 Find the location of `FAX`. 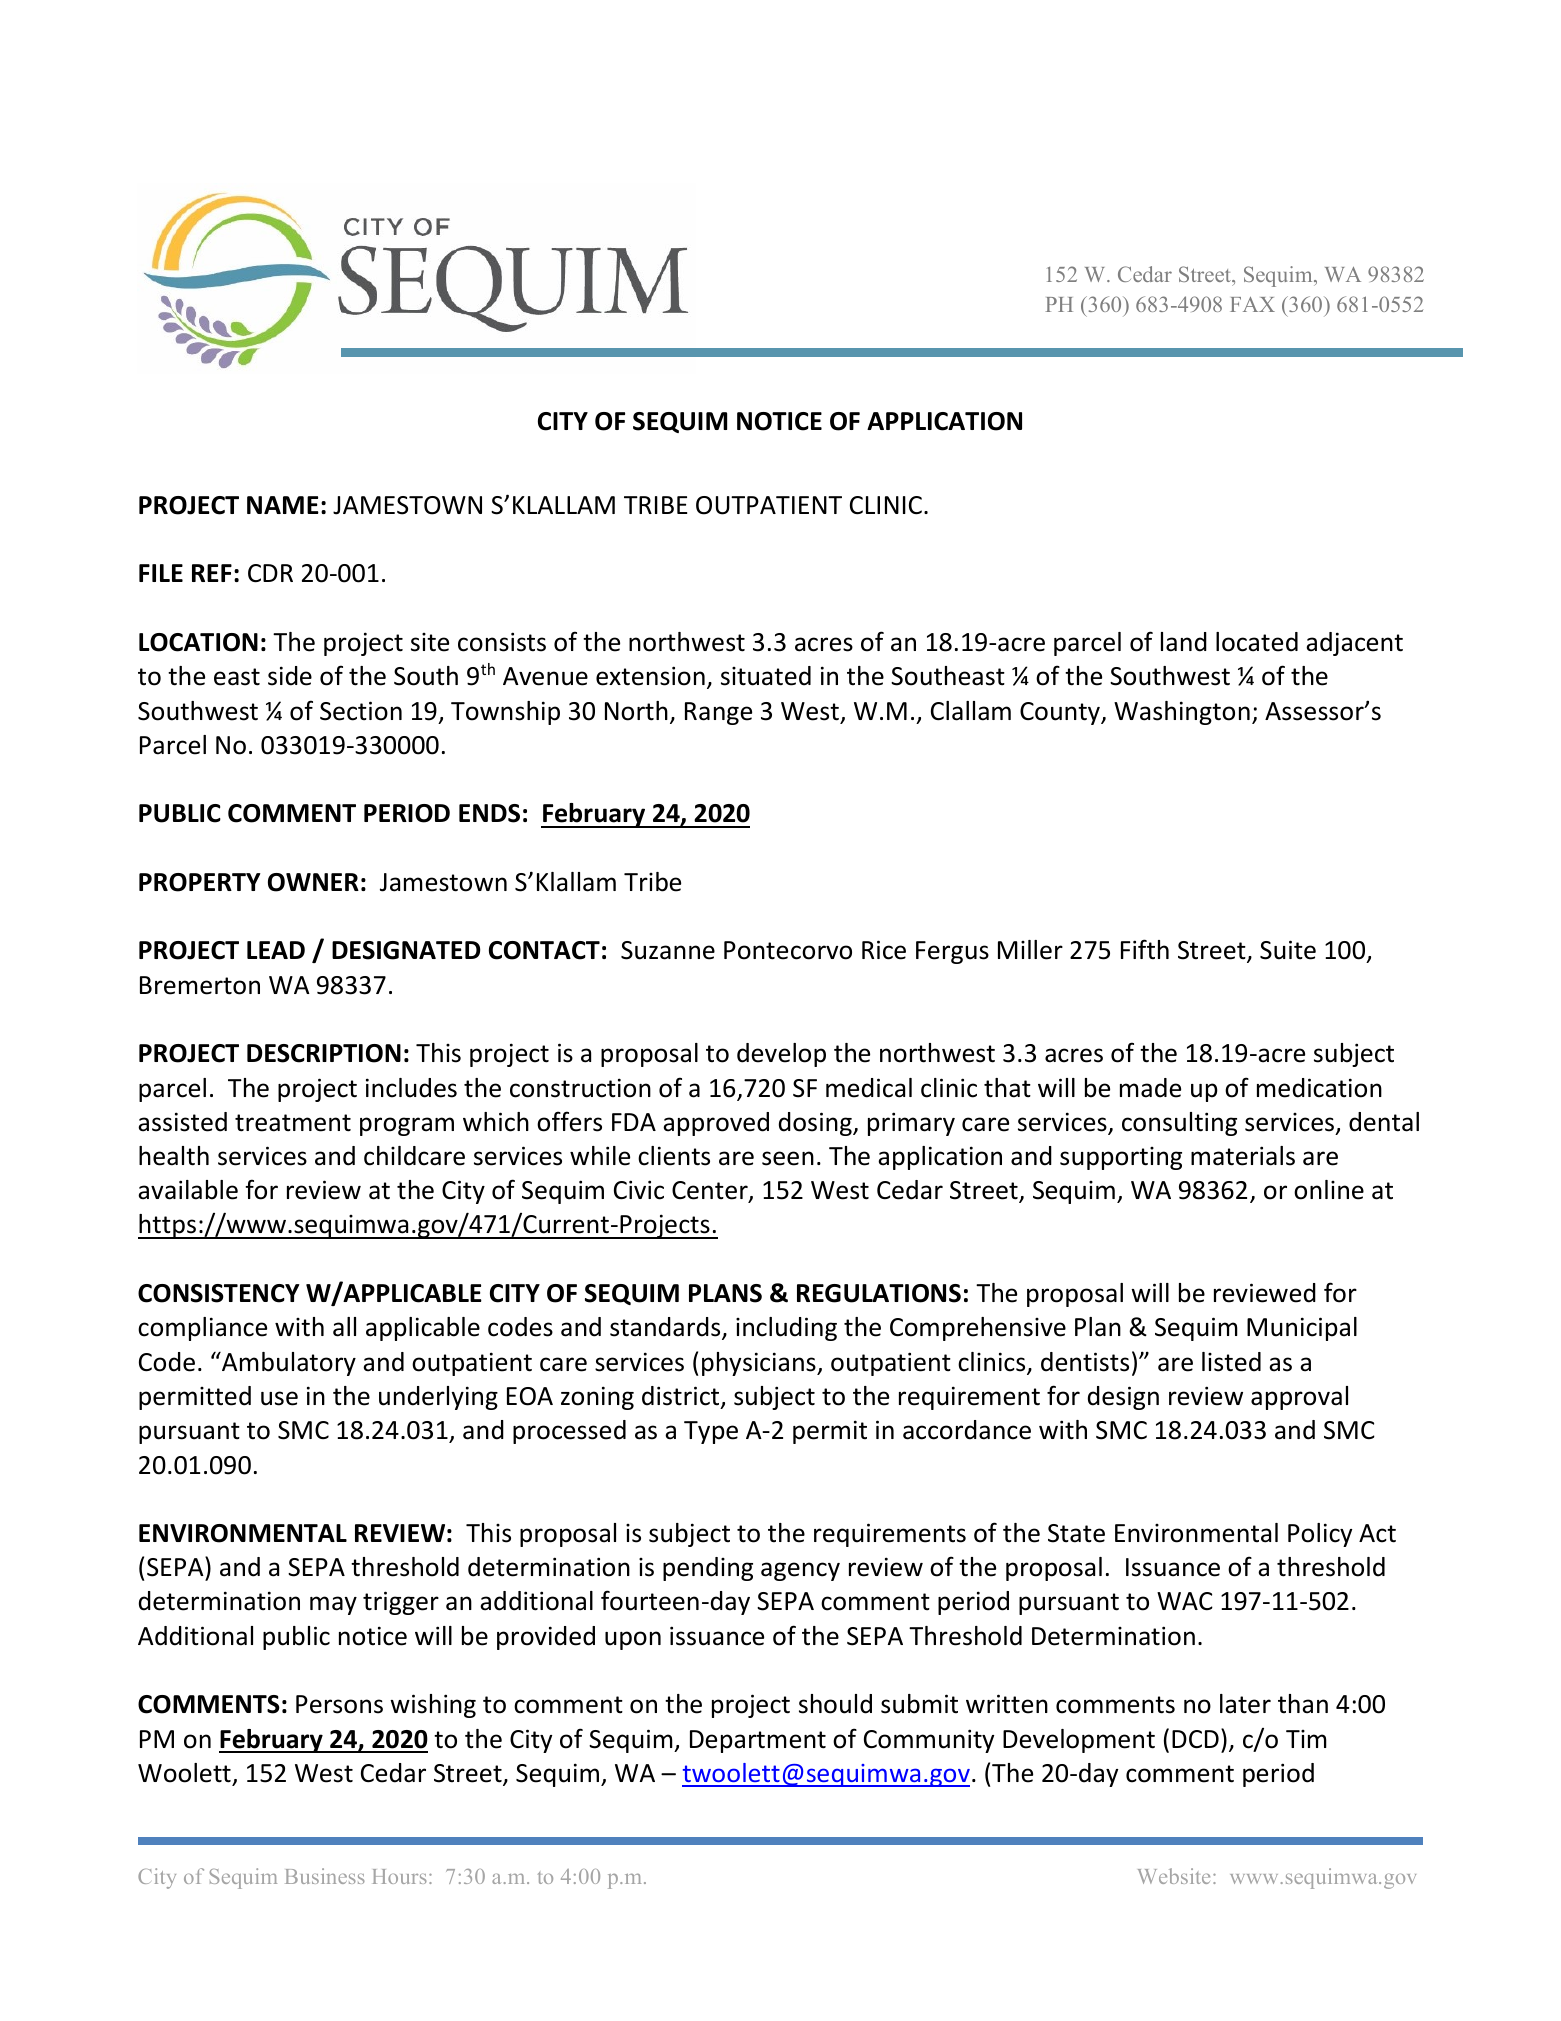

FAX is located at coordinates (1252, 304).
